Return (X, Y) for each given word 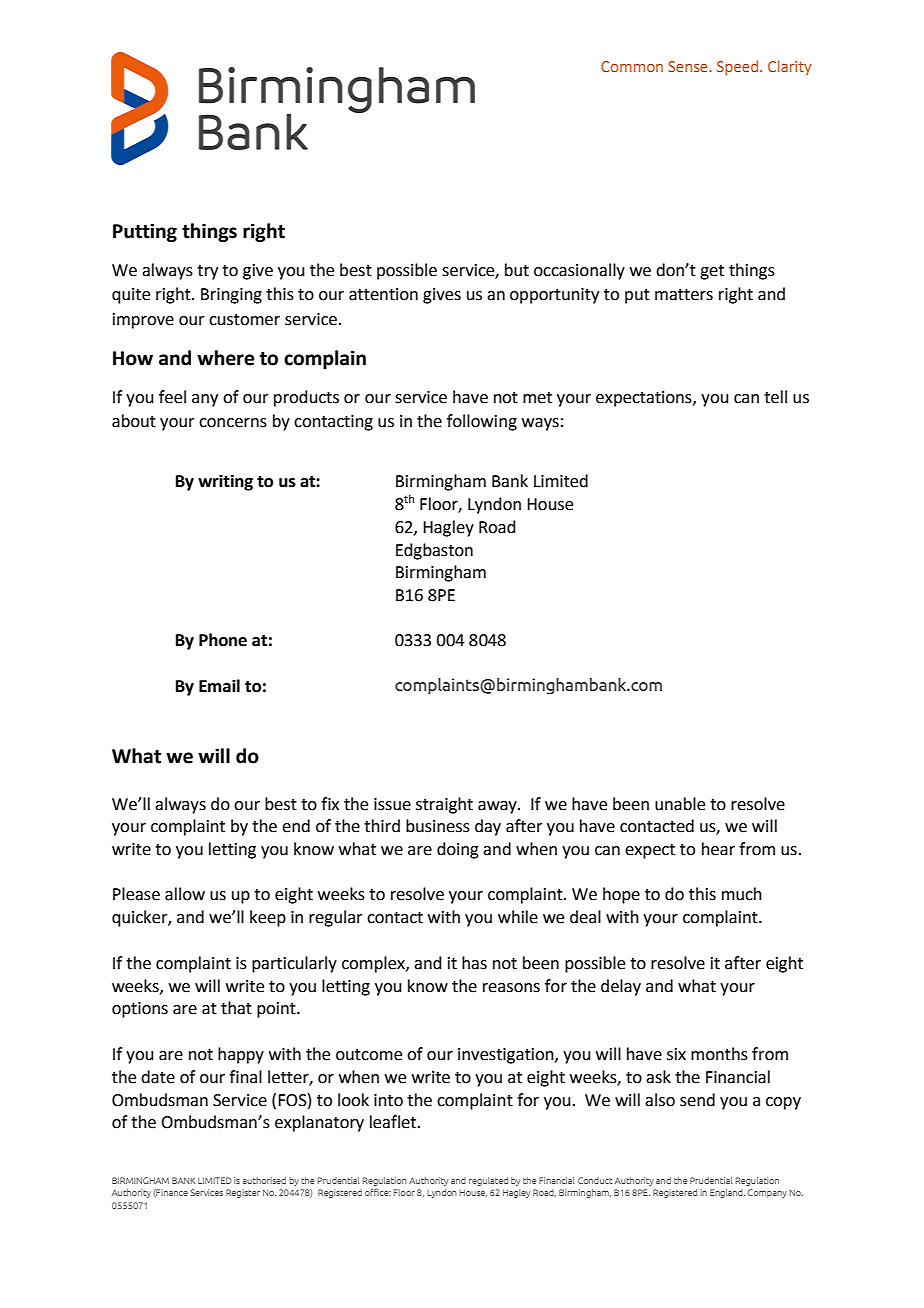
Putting (145, 232)
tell (775, 397)
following (482, 422)
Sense (689, 66)
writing (225, 482)
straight (444, 805)
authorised (264, 1180)
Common (632, 66)
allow (185, 894)
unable (680, 804)
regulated (488, 1181)
